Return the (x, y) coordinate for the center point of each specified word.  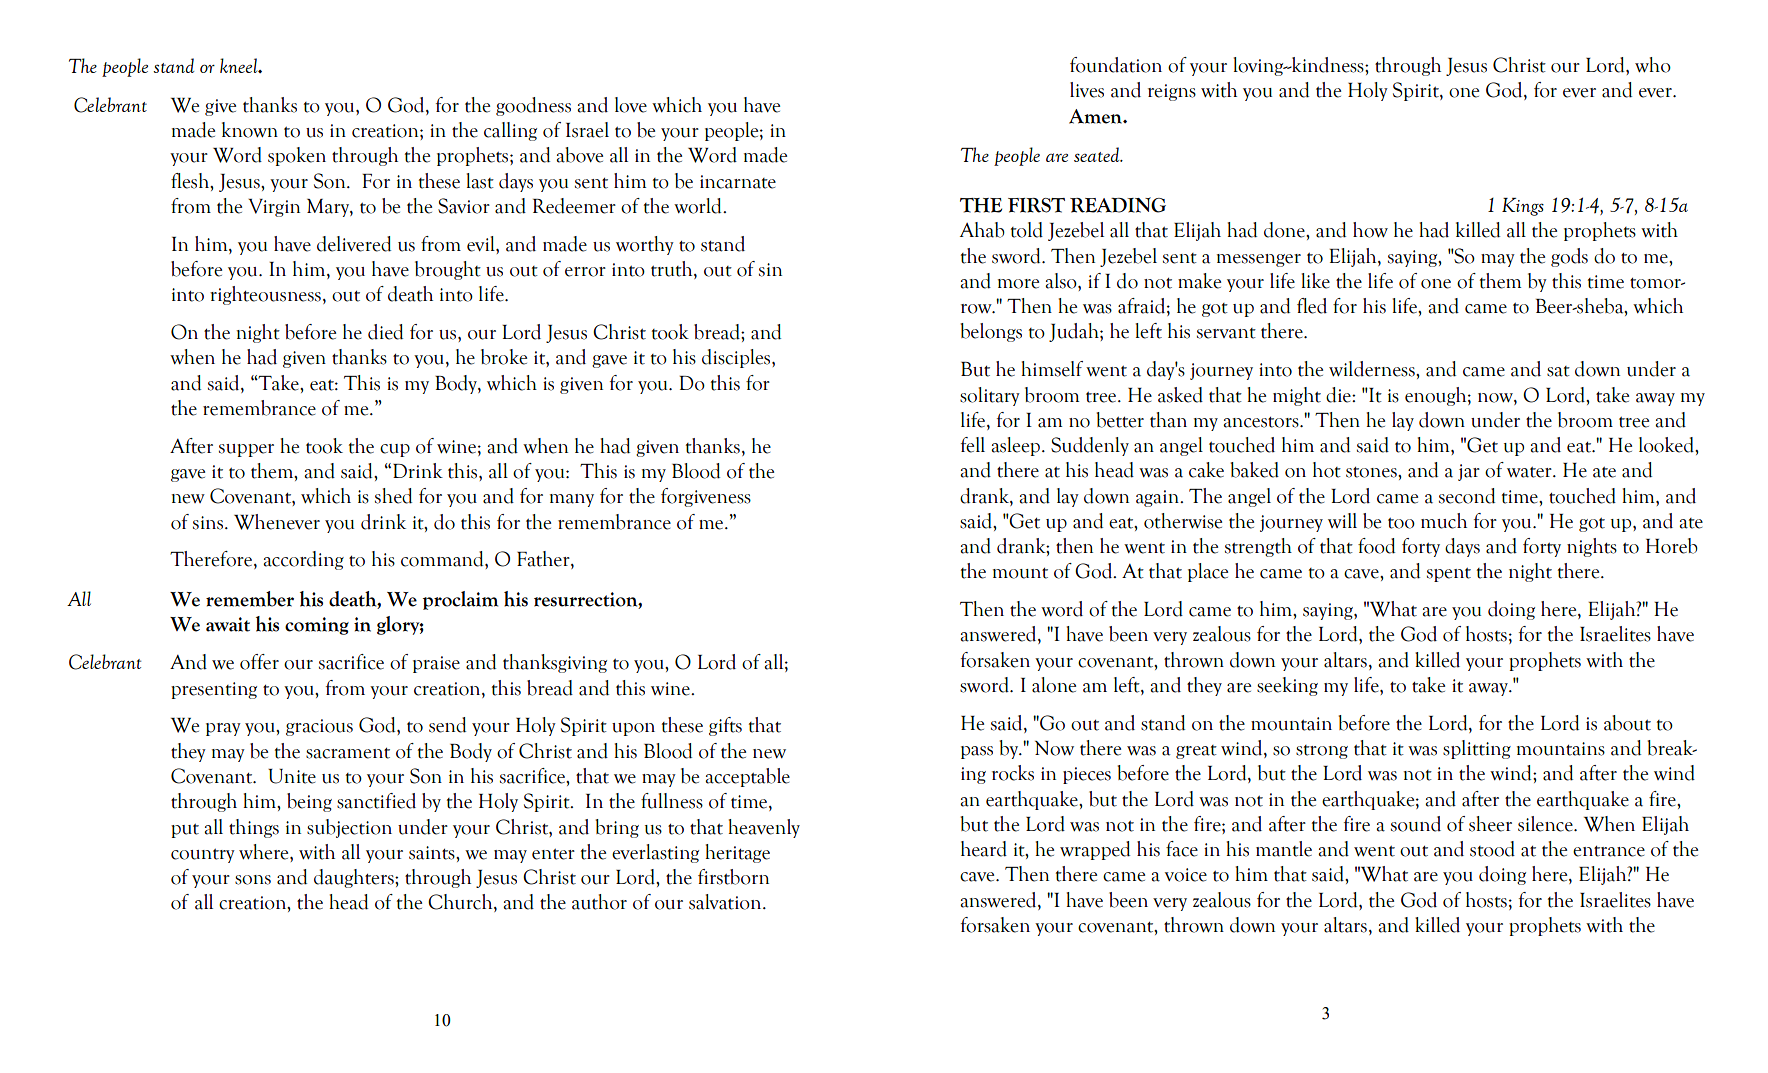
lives (1087, 90)
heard (984, 849)
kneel (240, 65)
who (1653, 65)
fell (973, 445)
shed (393, 496)
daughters (355, 878)
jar (1469, 472)
